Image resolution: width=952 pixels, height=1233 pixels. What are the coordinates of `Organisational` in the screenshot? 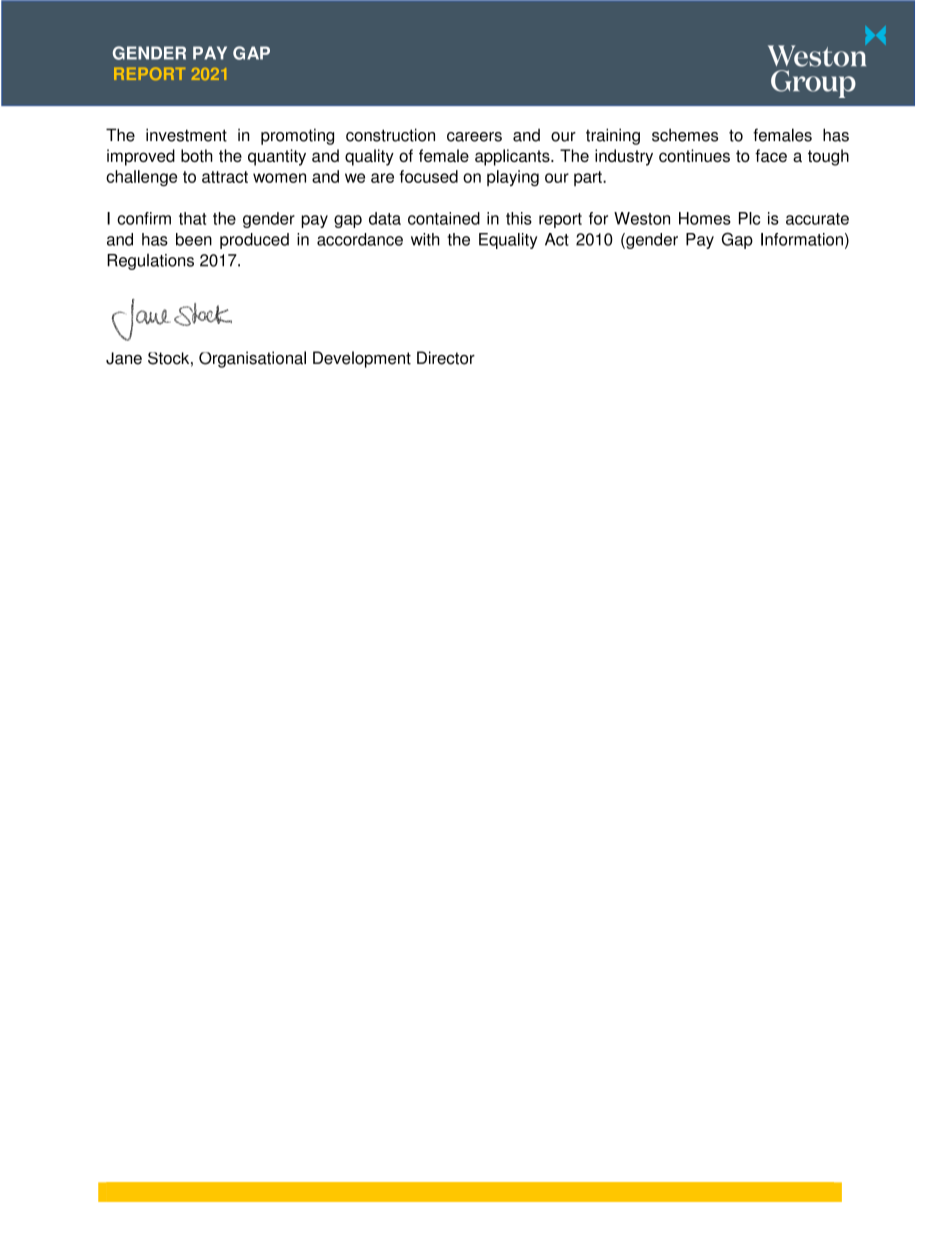 It's located at (252, 359).
